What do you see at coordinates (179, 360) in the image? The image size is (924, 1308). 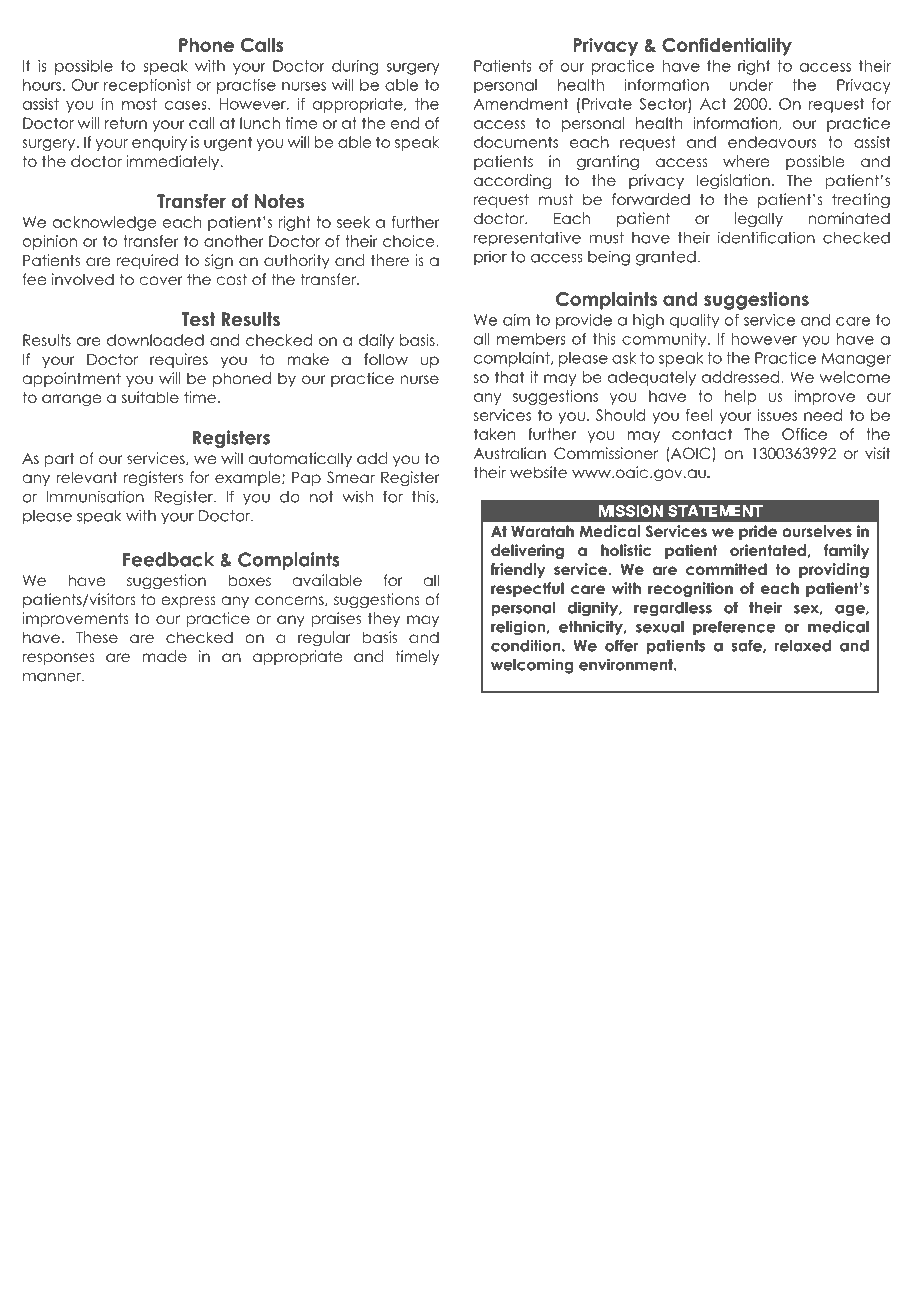 I see `requires` at bounding box center [179, 360].
